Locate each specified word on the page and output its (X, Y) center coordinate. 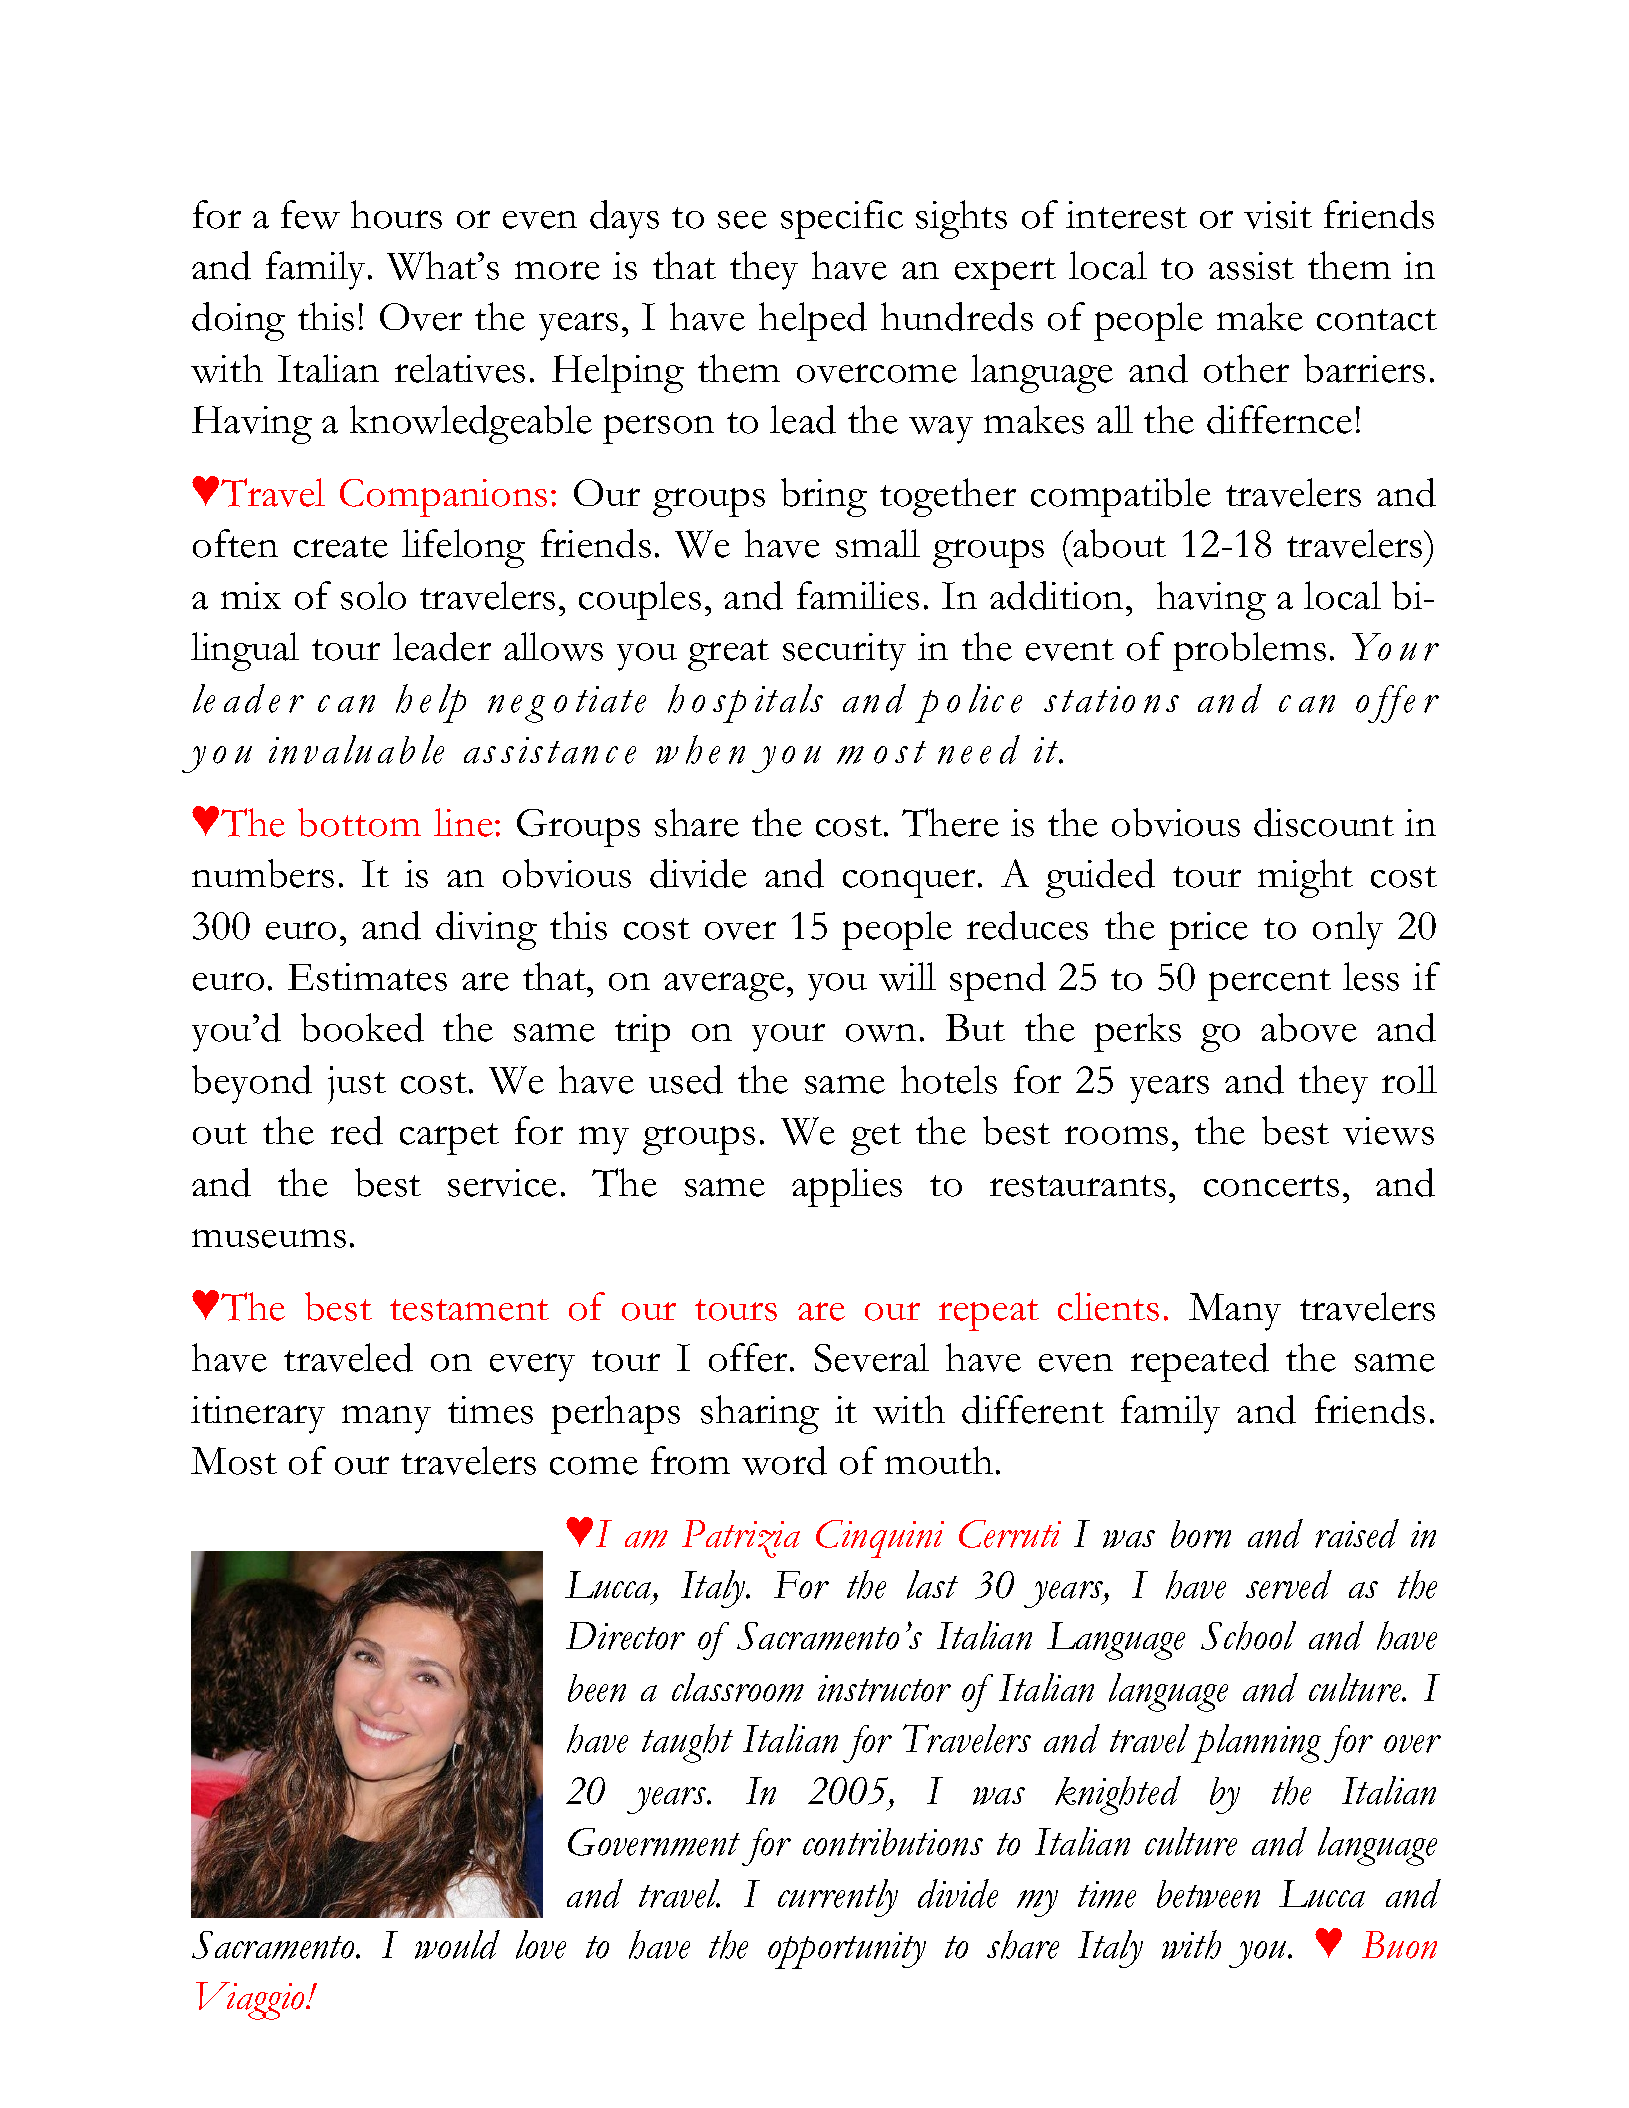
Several (872, 1357)
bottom (359, 822)
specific (842, 219)
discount (1324, 822)
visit (1278, 215)
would (457, 1944)
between (1208, 1894)
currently (838, 1898)
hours (396, 214)
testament (469, 1310)
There (950, 822)
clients (1108, 1306)
